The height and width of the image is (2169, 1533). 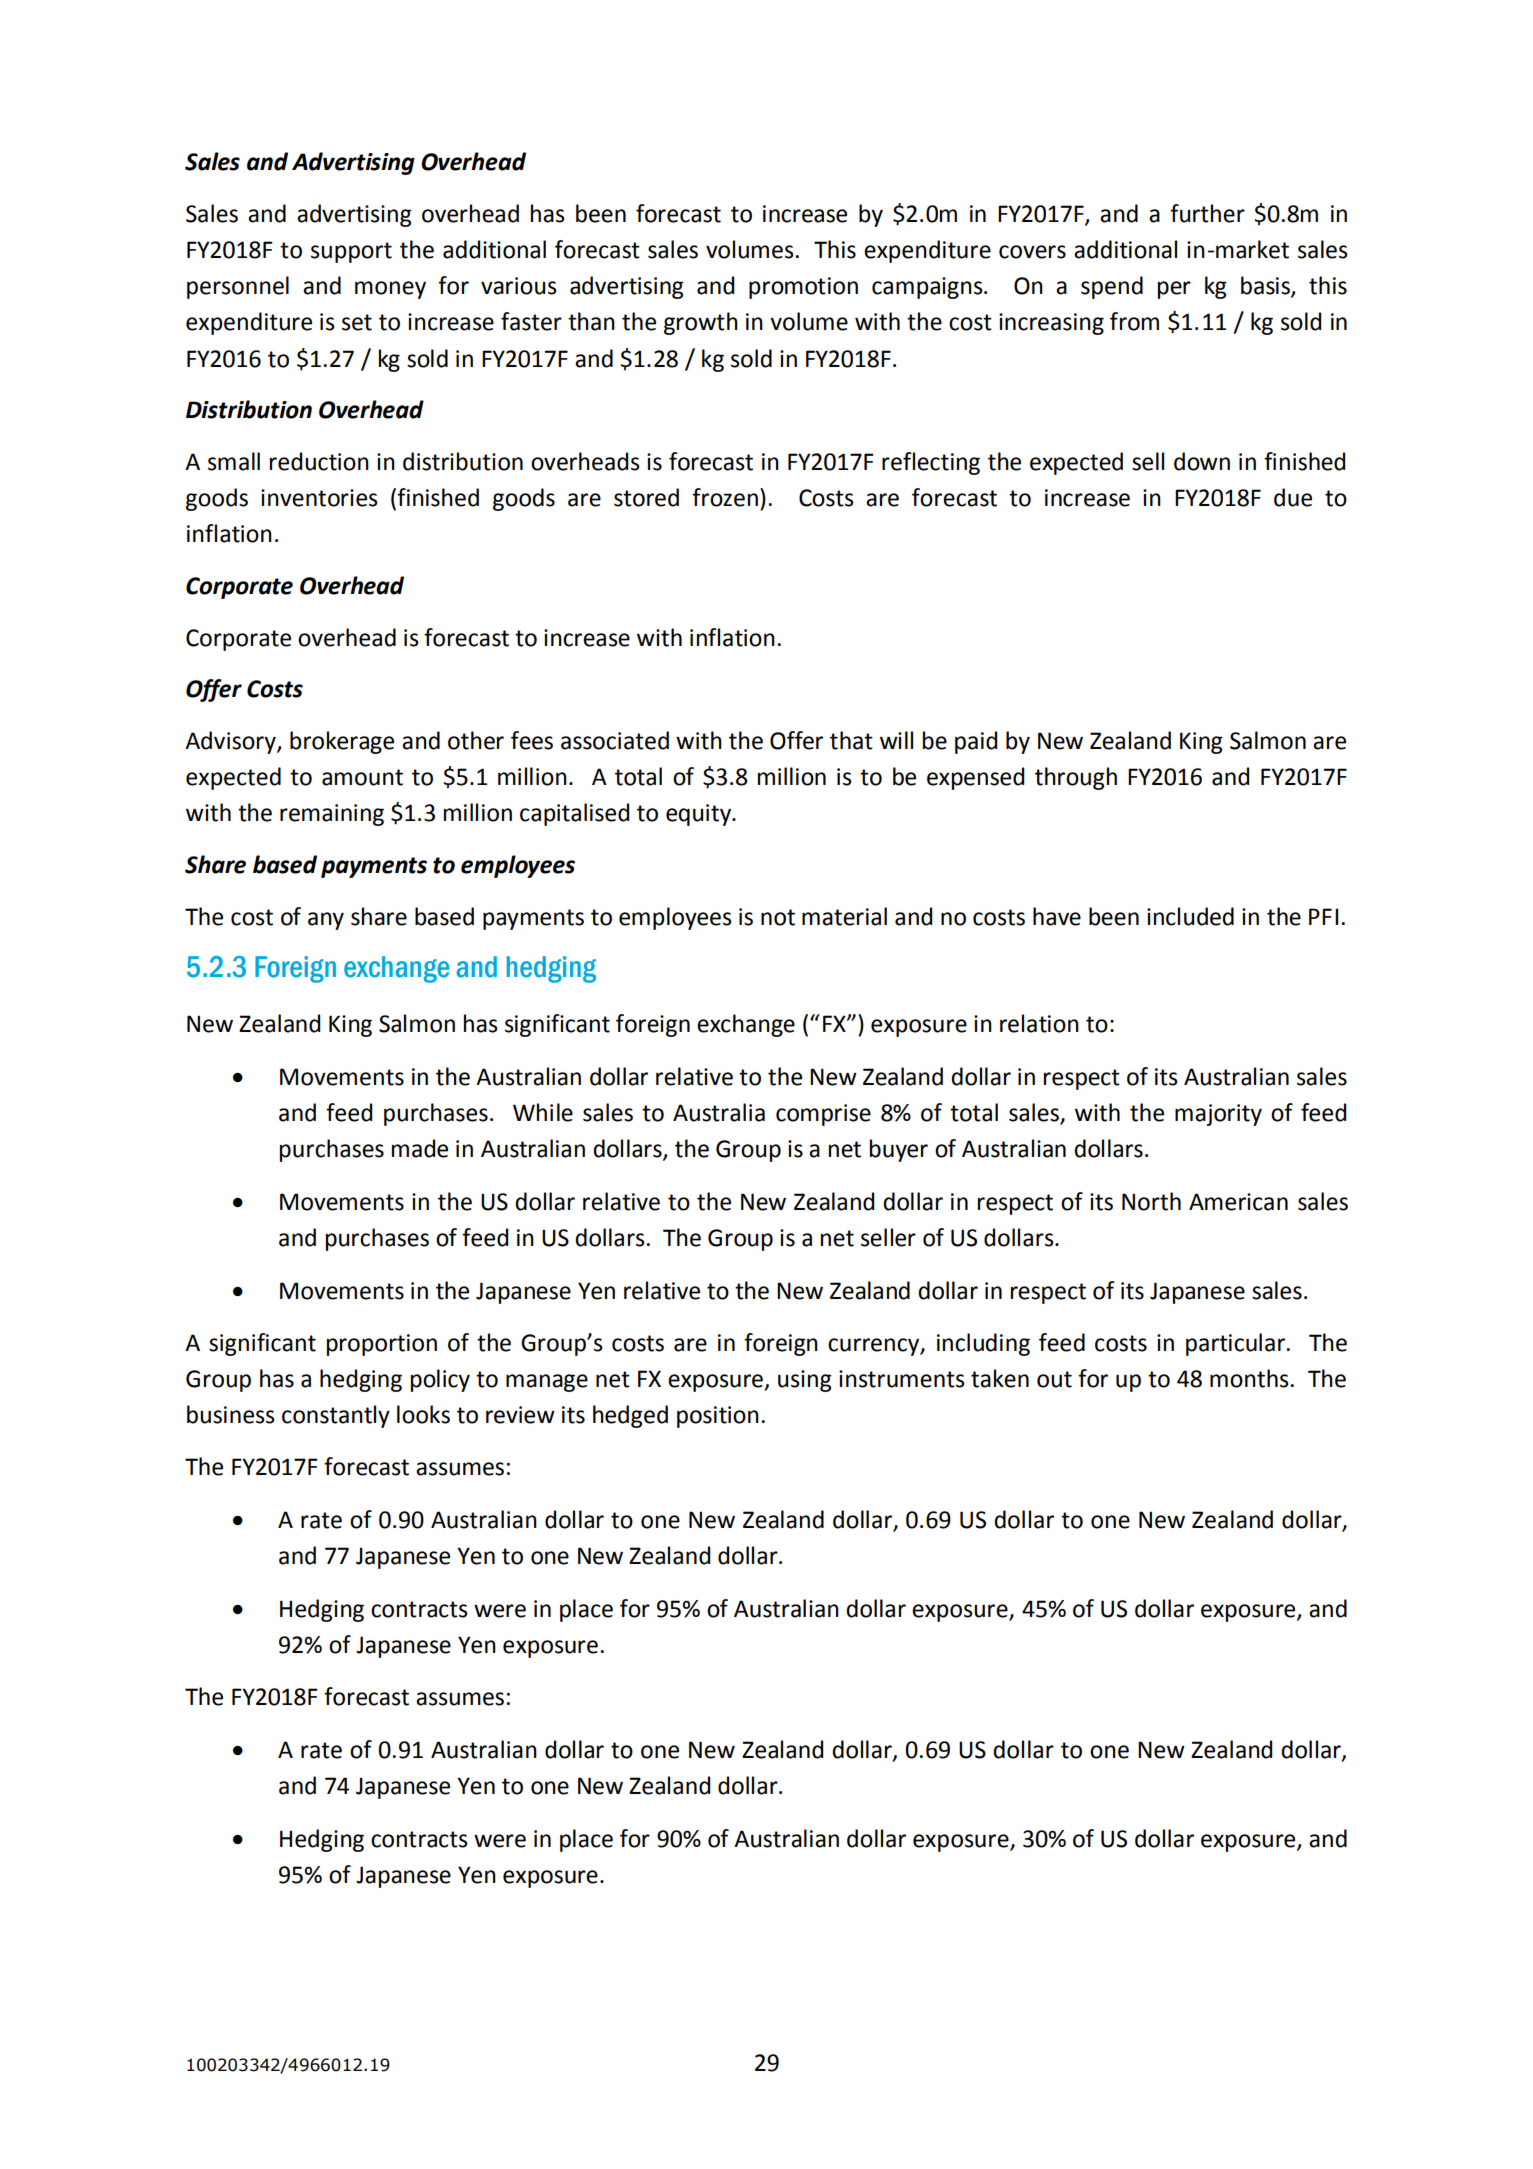 I want to click on equity, so click(x=700, y=815).
